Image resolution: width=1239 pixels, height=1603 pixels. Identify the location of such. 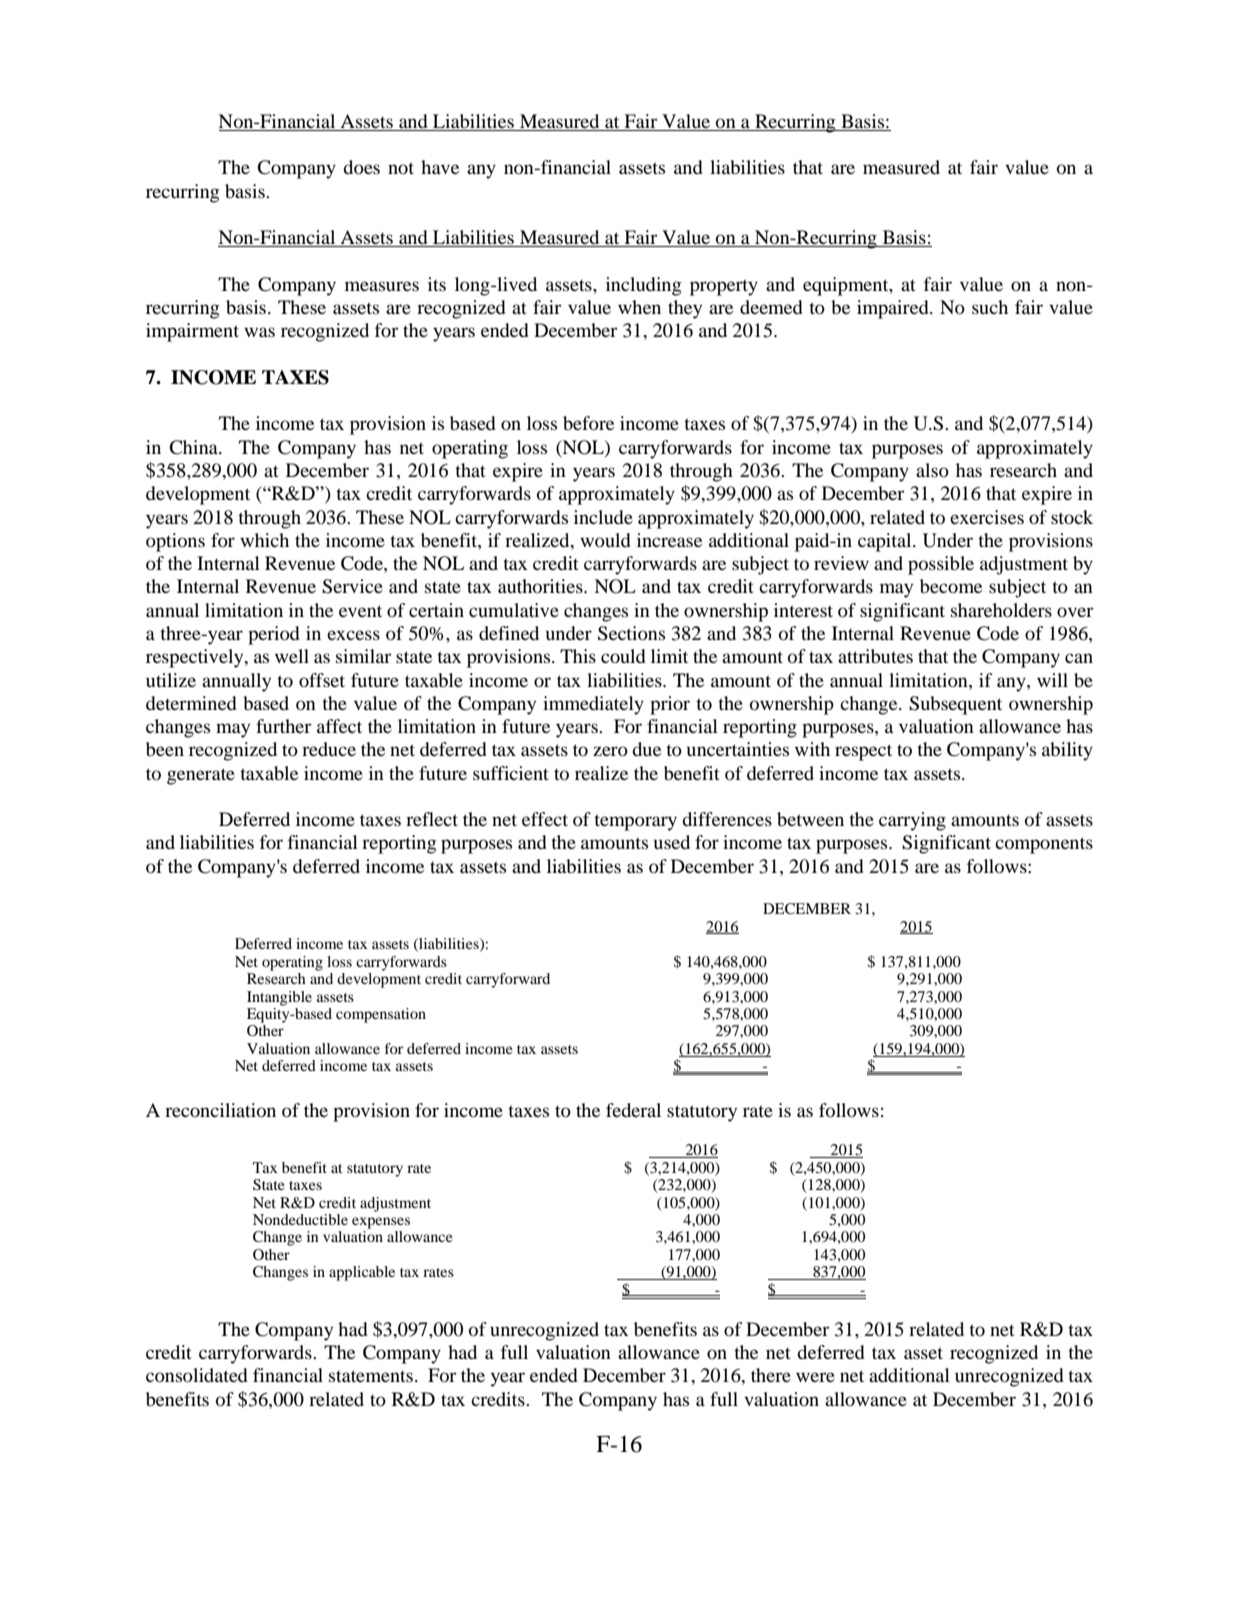
(990, 307).
